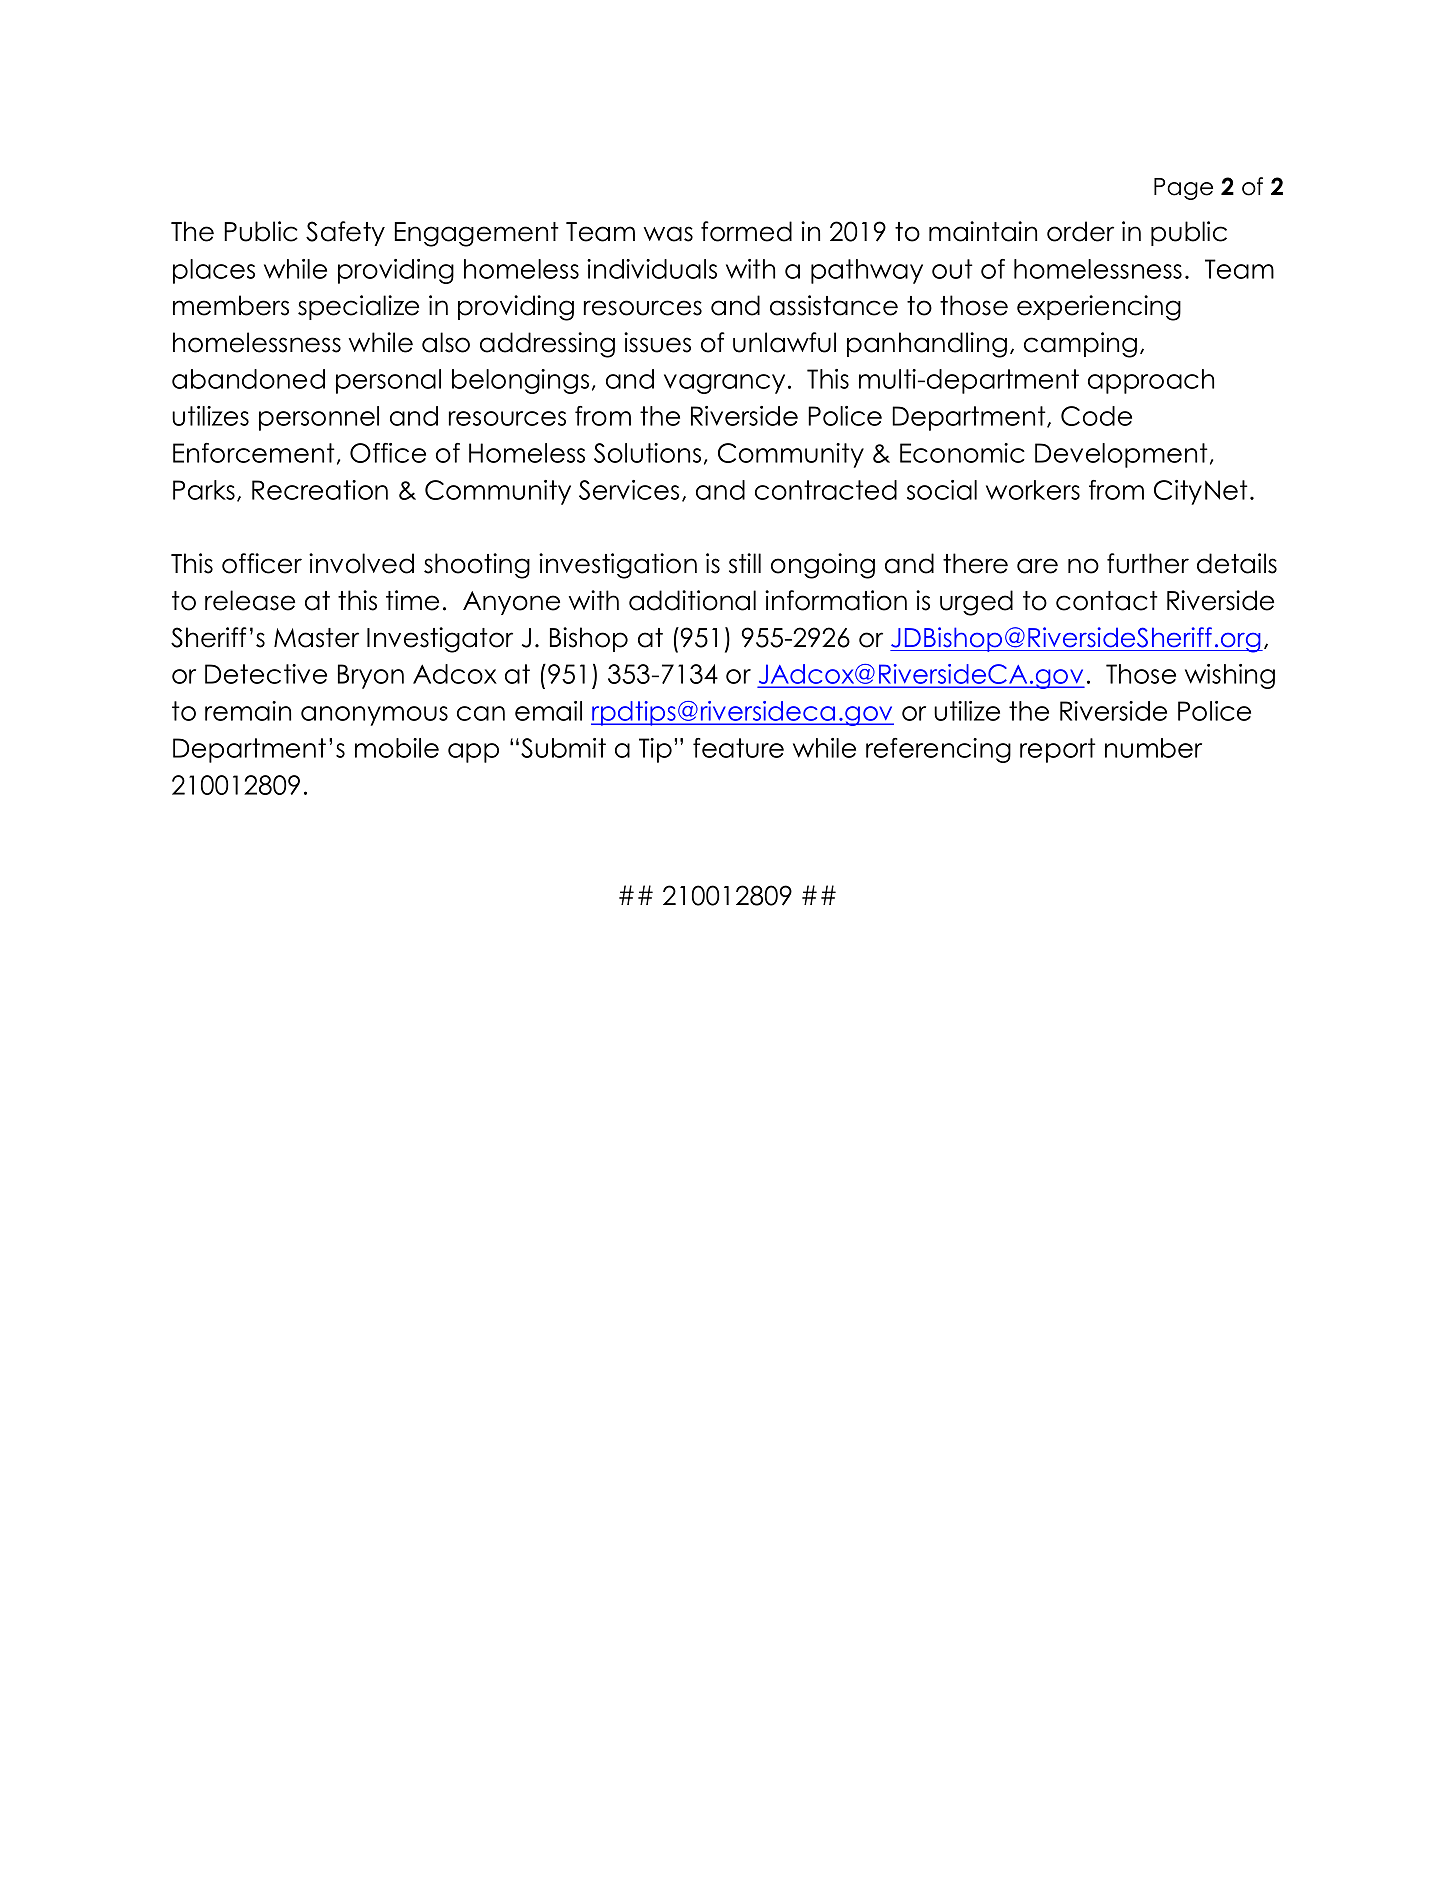  What do you see at coordinates (320, 490) in the screenshot?
I see `Recreation` at bounding box center [320, 490].
